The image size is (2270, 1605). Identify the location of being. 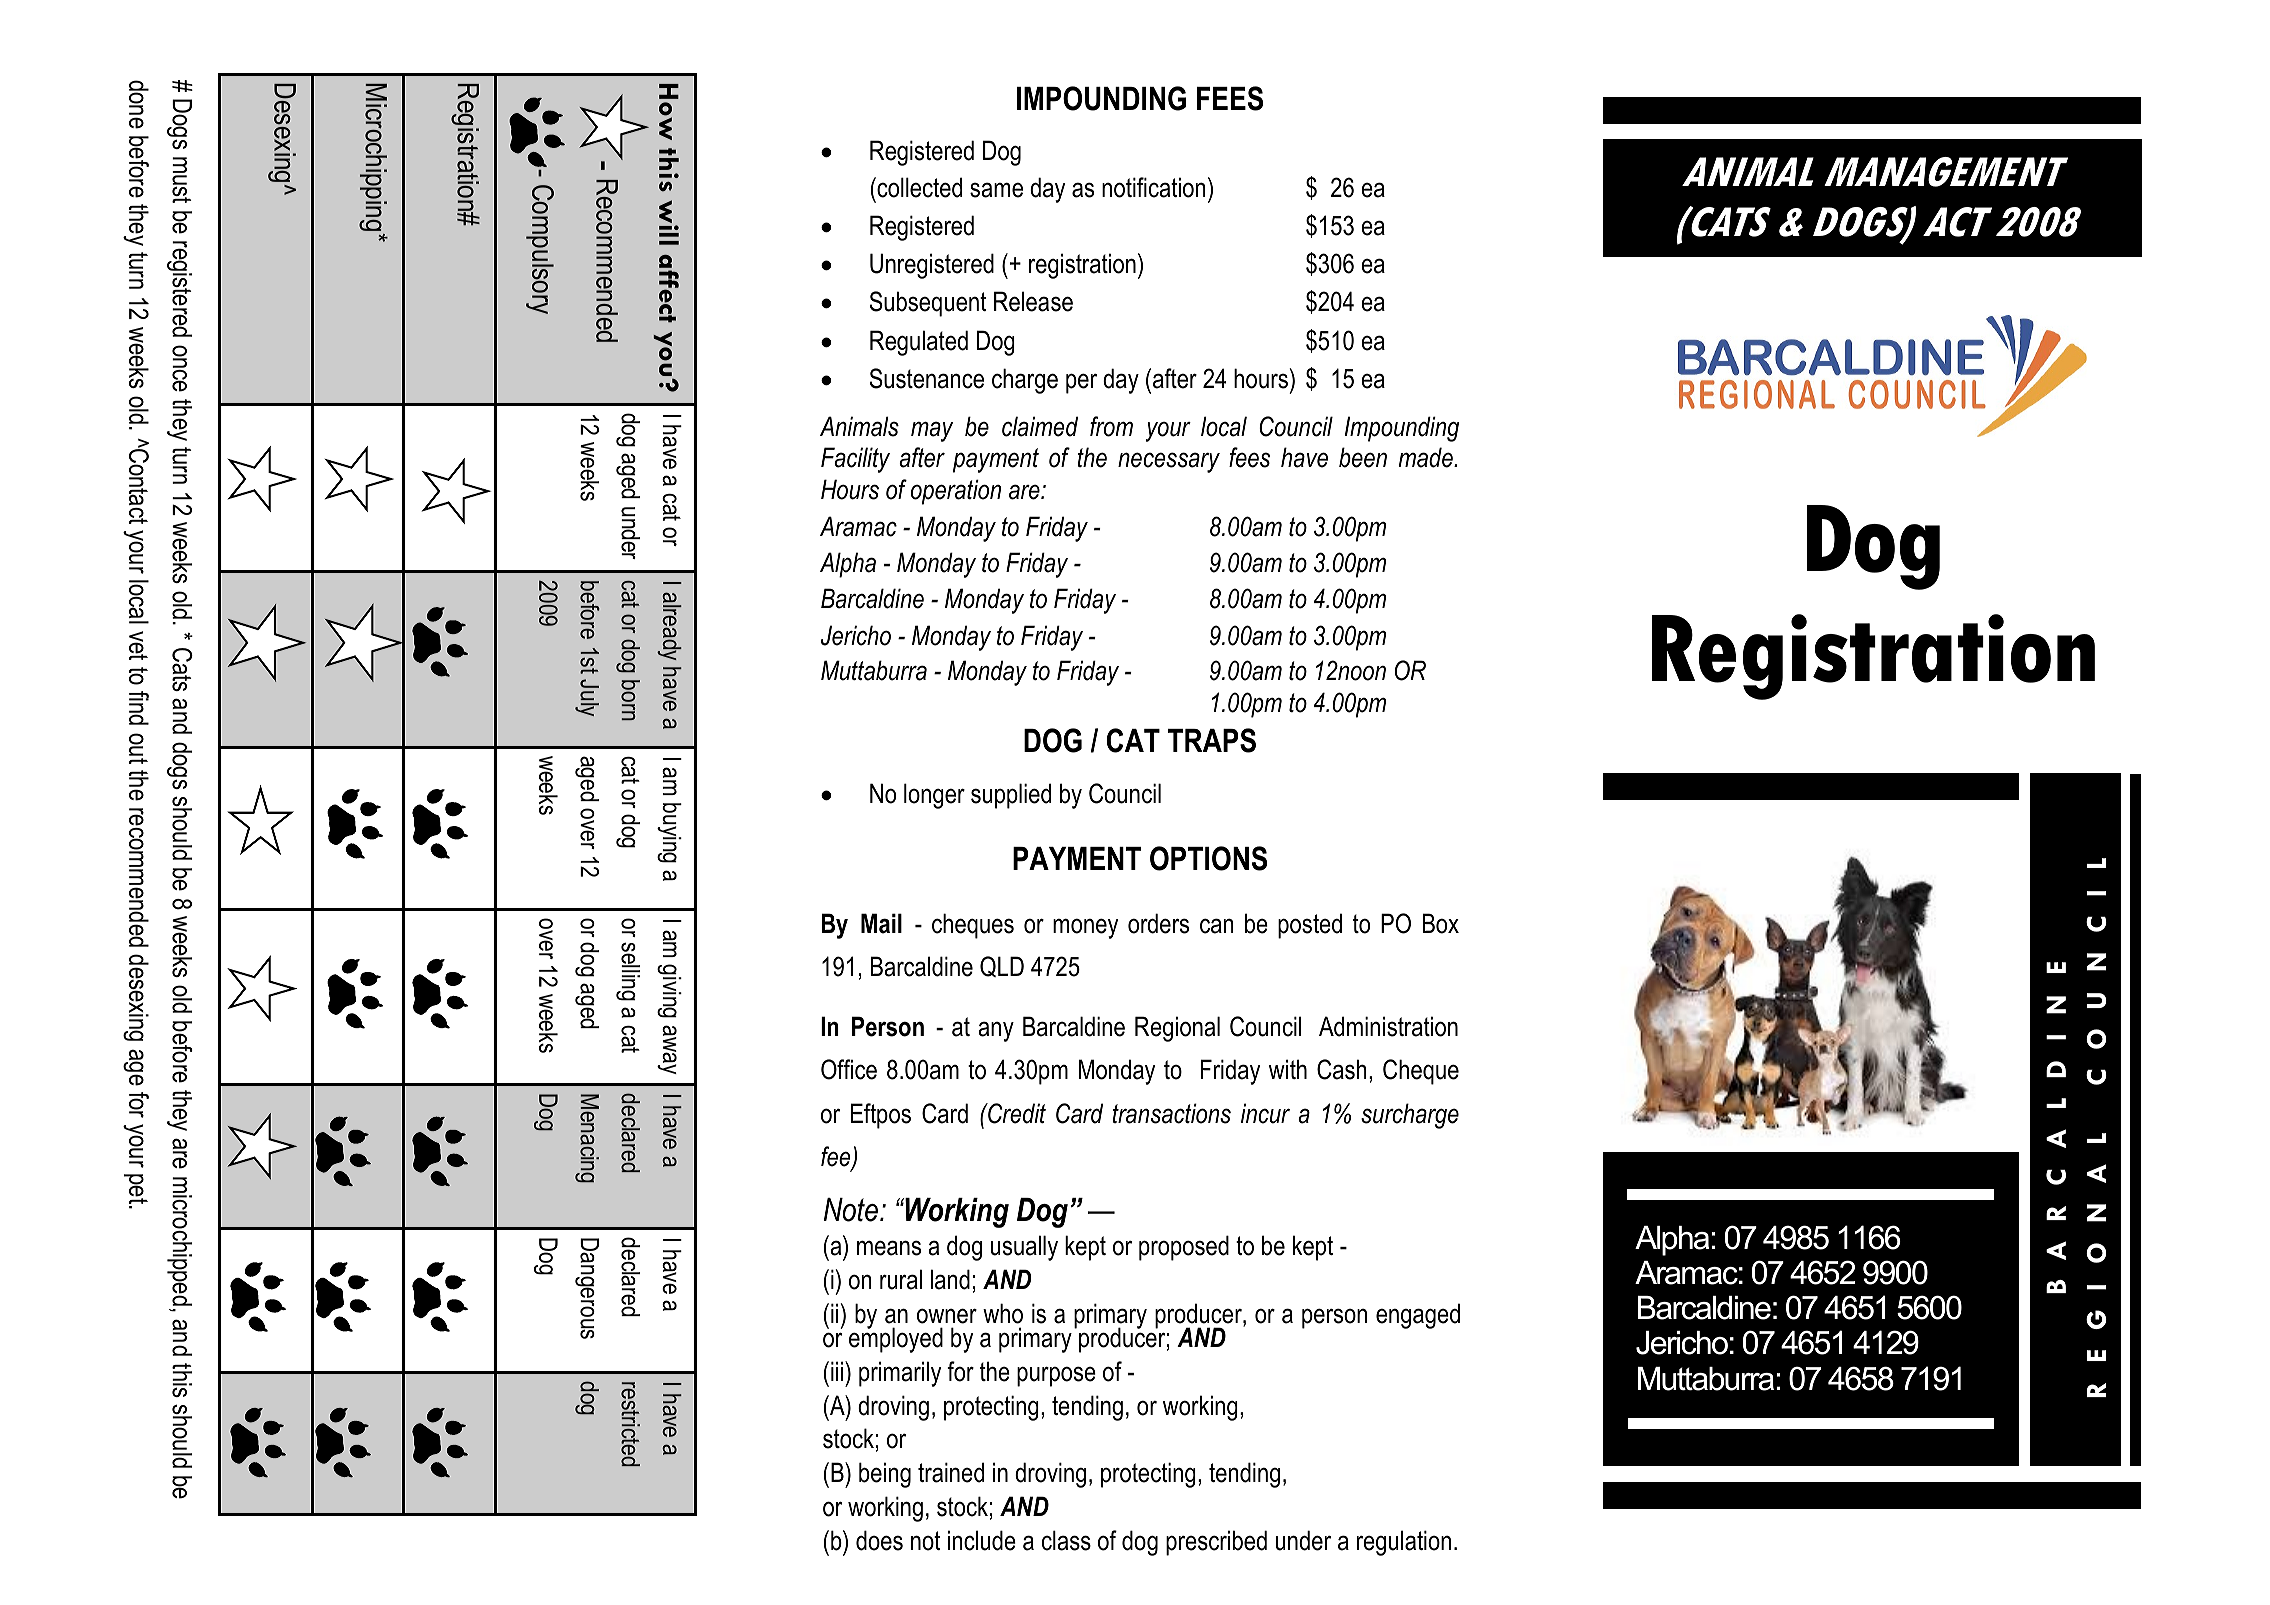
(885, 1475).
